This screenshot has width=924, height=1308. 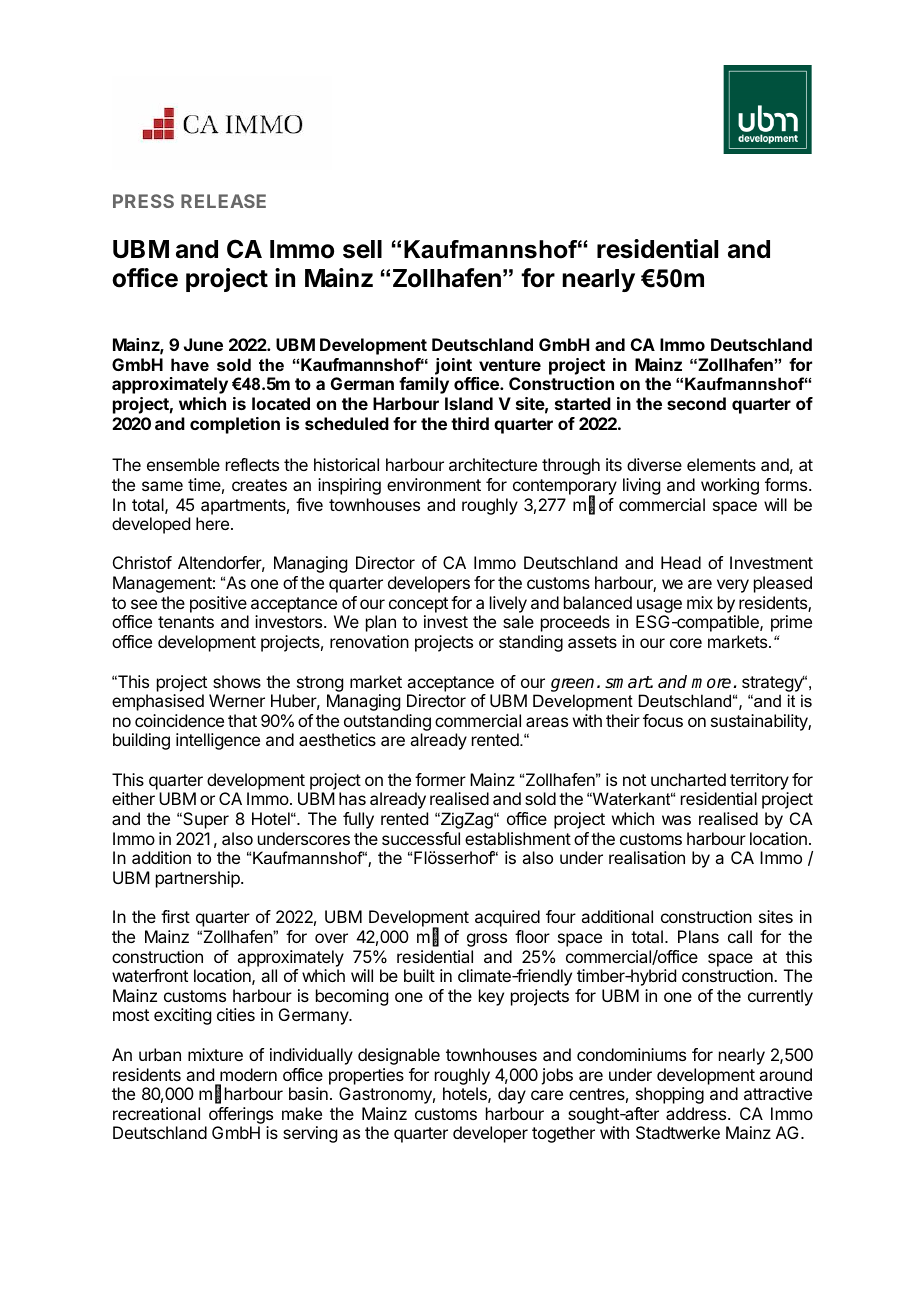 I want to click on sell, so click(x=362, y=249).
